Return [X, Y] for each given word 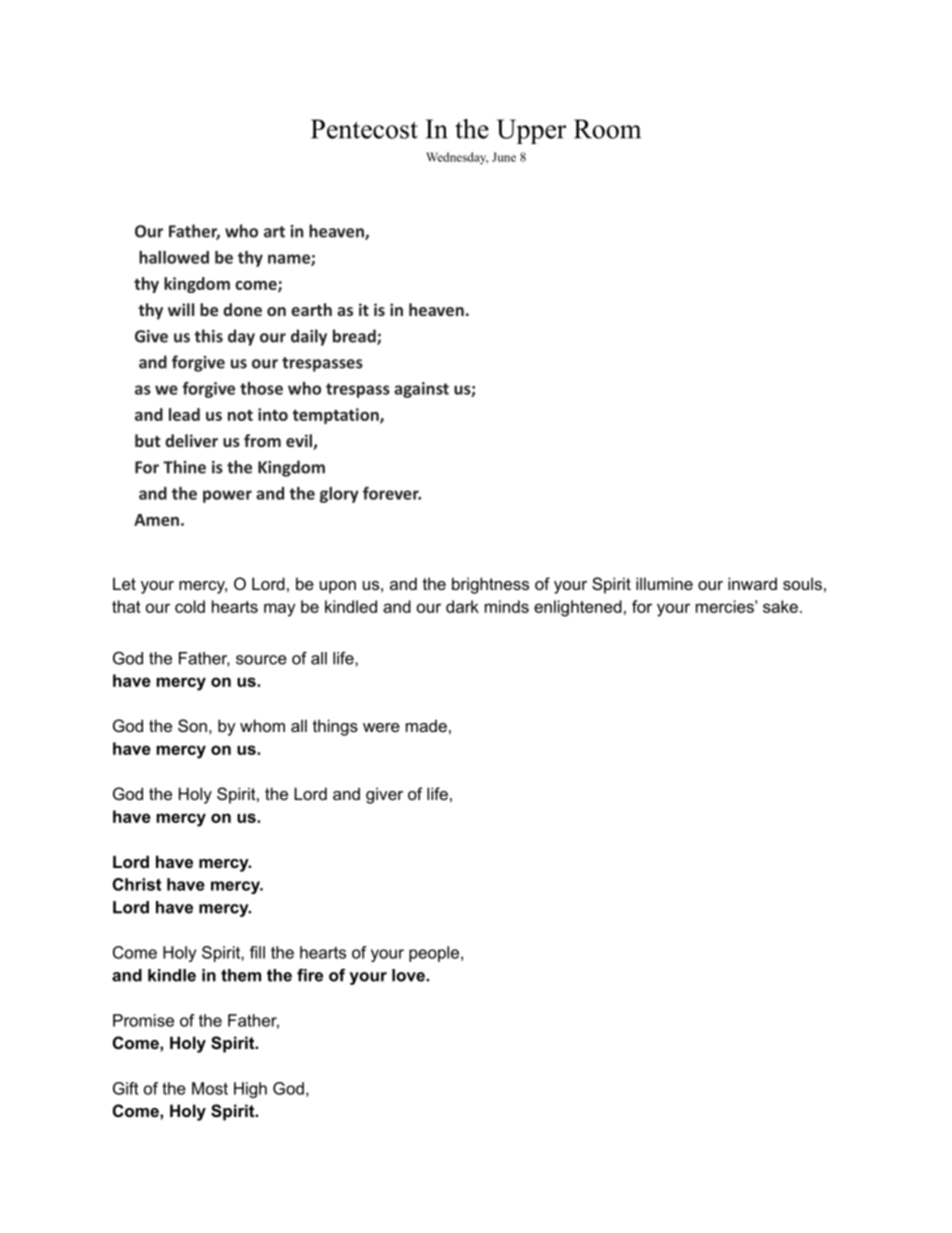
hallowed [174, 257]
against [421, 390]
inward [752, 583]
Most [210, 1088]
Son [192, 725]
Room [607, 129]
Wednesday [457, 158]
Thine [184, 467]
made [426, 725]
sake [780, 606]
